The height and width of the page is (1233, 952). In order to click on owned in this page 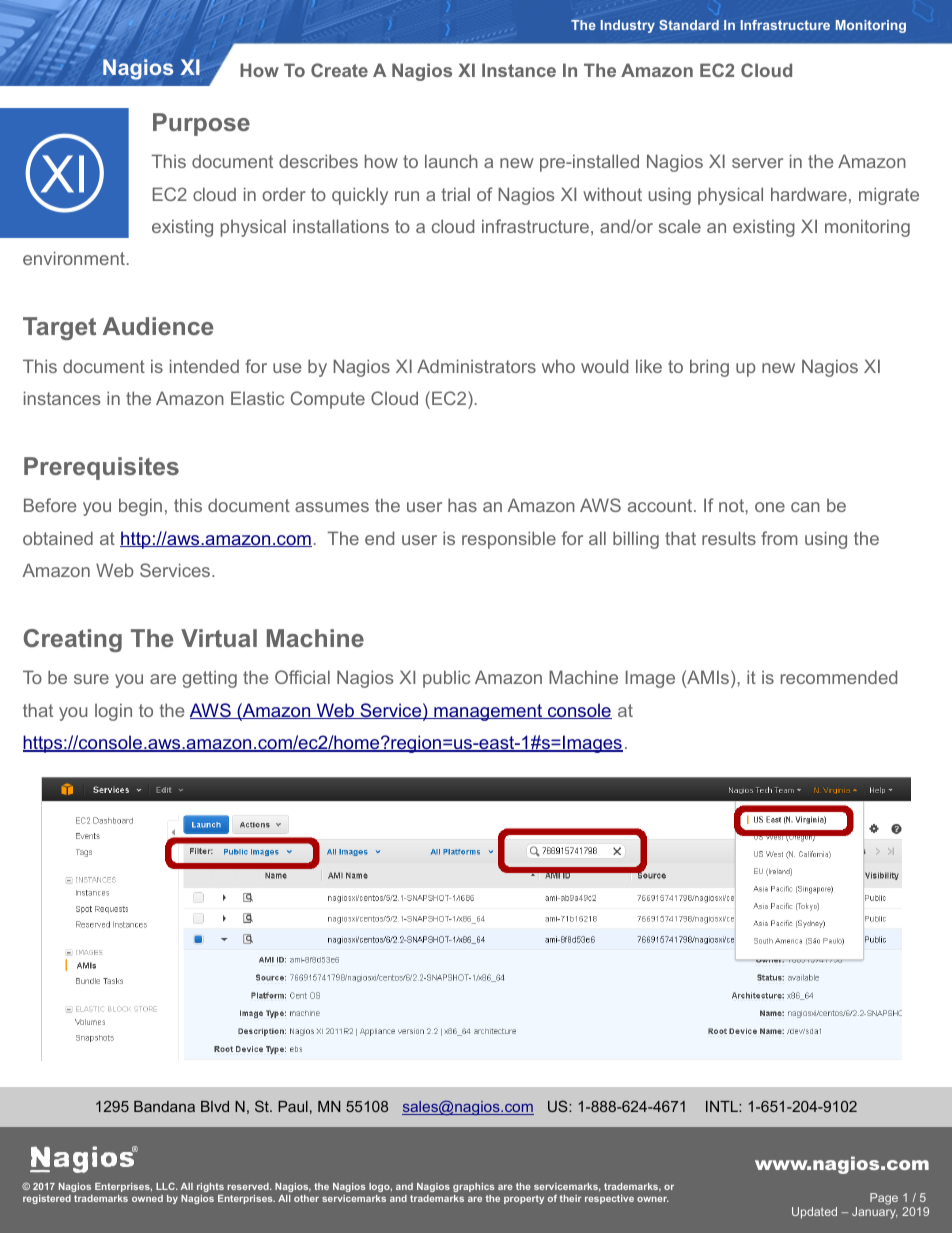, I will do `click(147, 1198)`.
